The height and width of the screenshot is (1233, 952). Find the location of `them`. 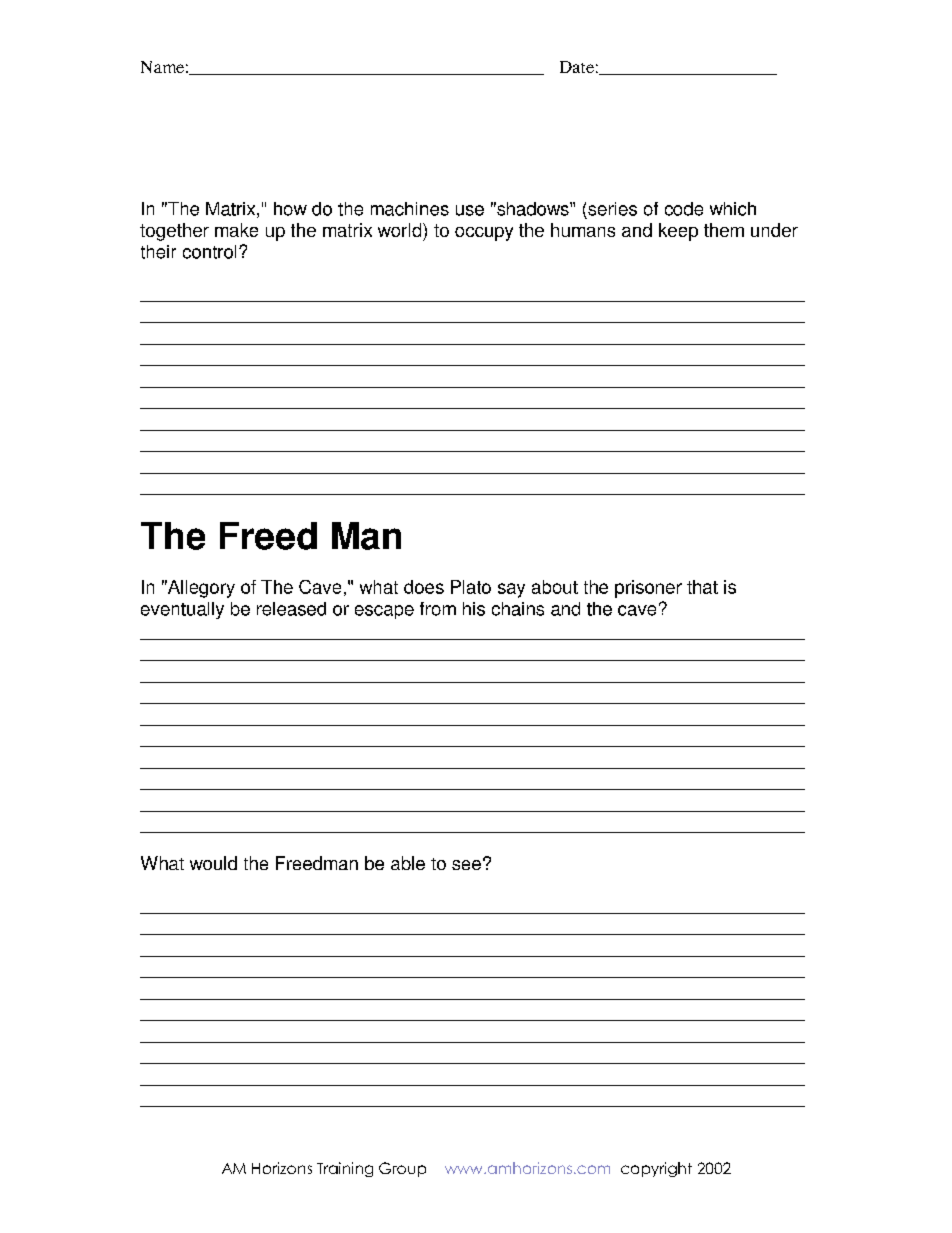

them is located at coordinates (724, 230).
